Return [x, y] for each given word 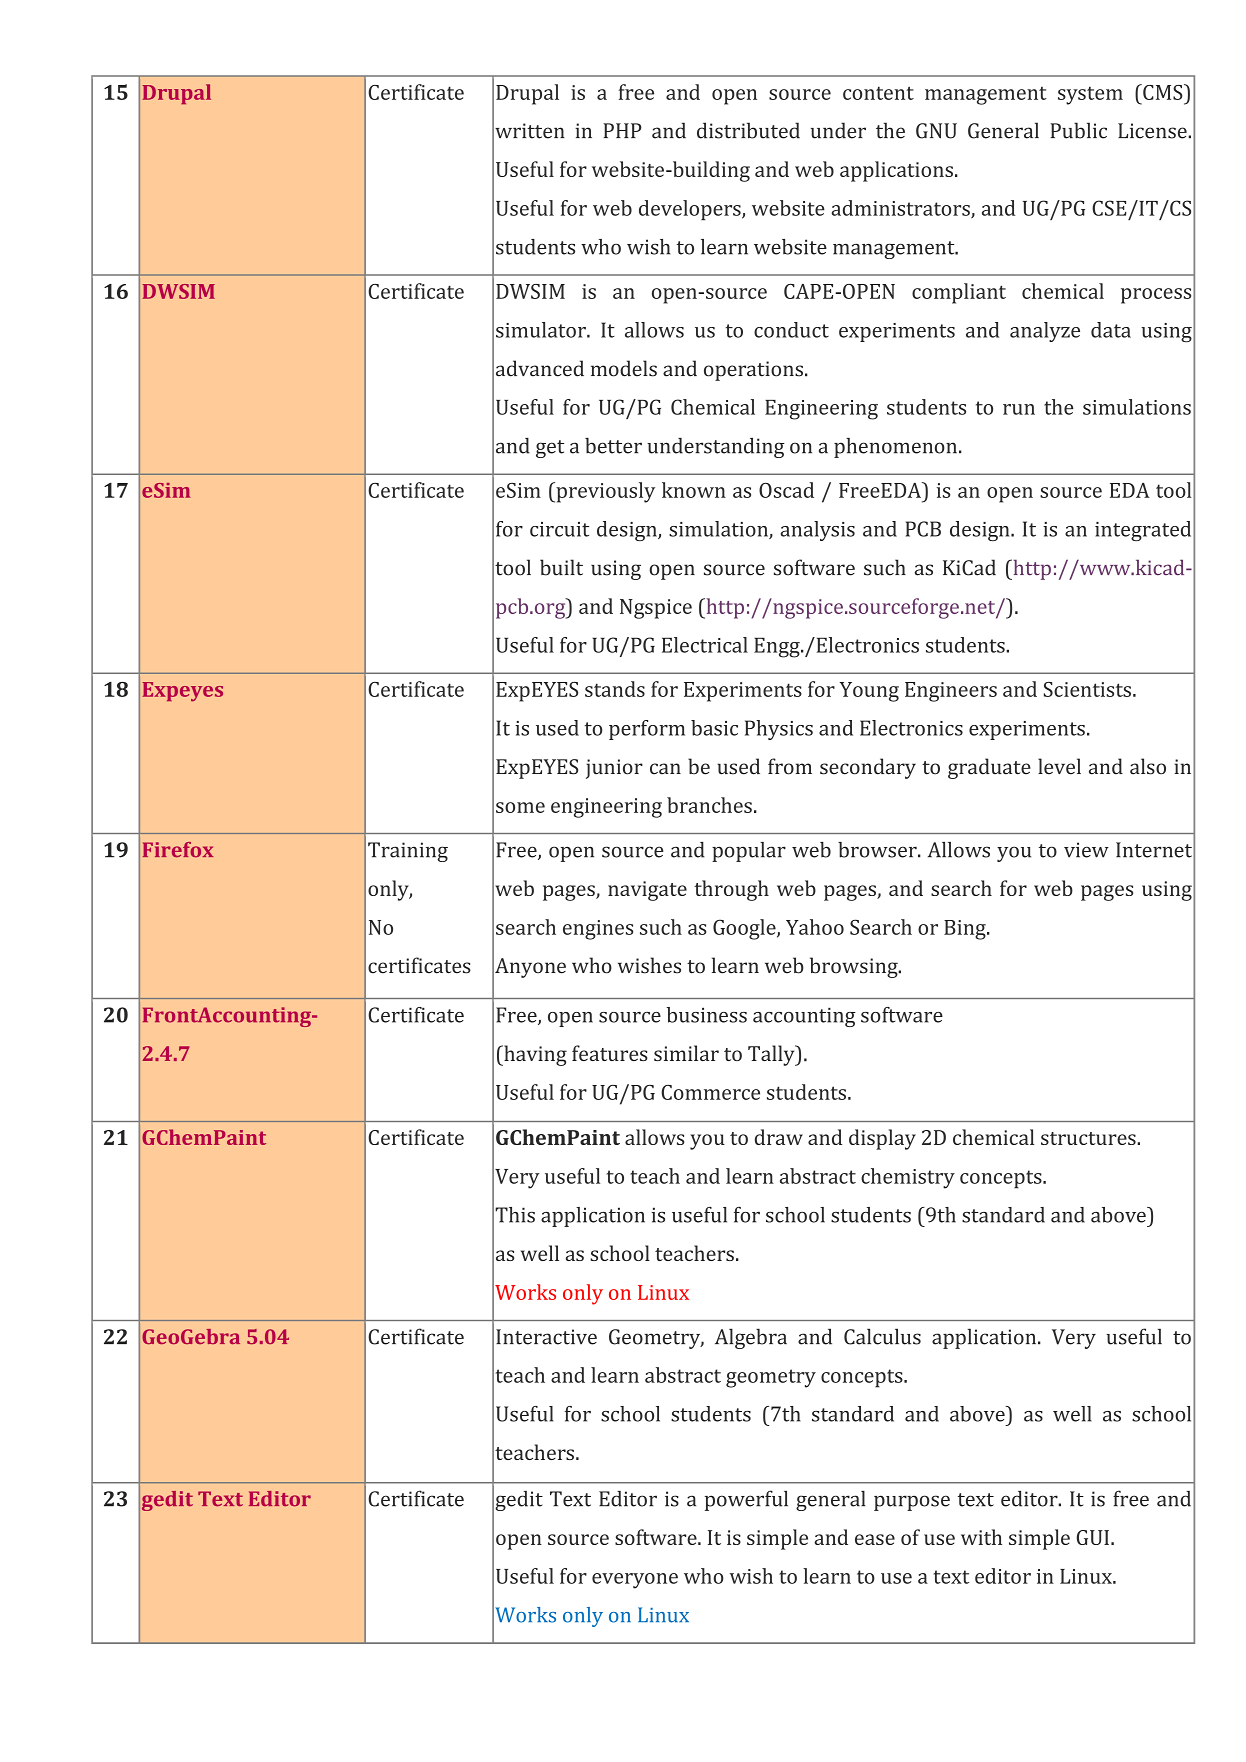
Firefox [178, 849]
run [1019, 409]
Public [1078, 130]
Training [408, 852]
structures [1089, 1138]
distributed [748, 130]
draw [779, 1137]
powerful [746, 1500]
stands [615, 689]
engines [598, 930]
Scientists [1087, 689]
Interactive [546, 1337]
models [624, 368]
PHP [622, 130]
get [550, 449]
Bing [966, 930]
